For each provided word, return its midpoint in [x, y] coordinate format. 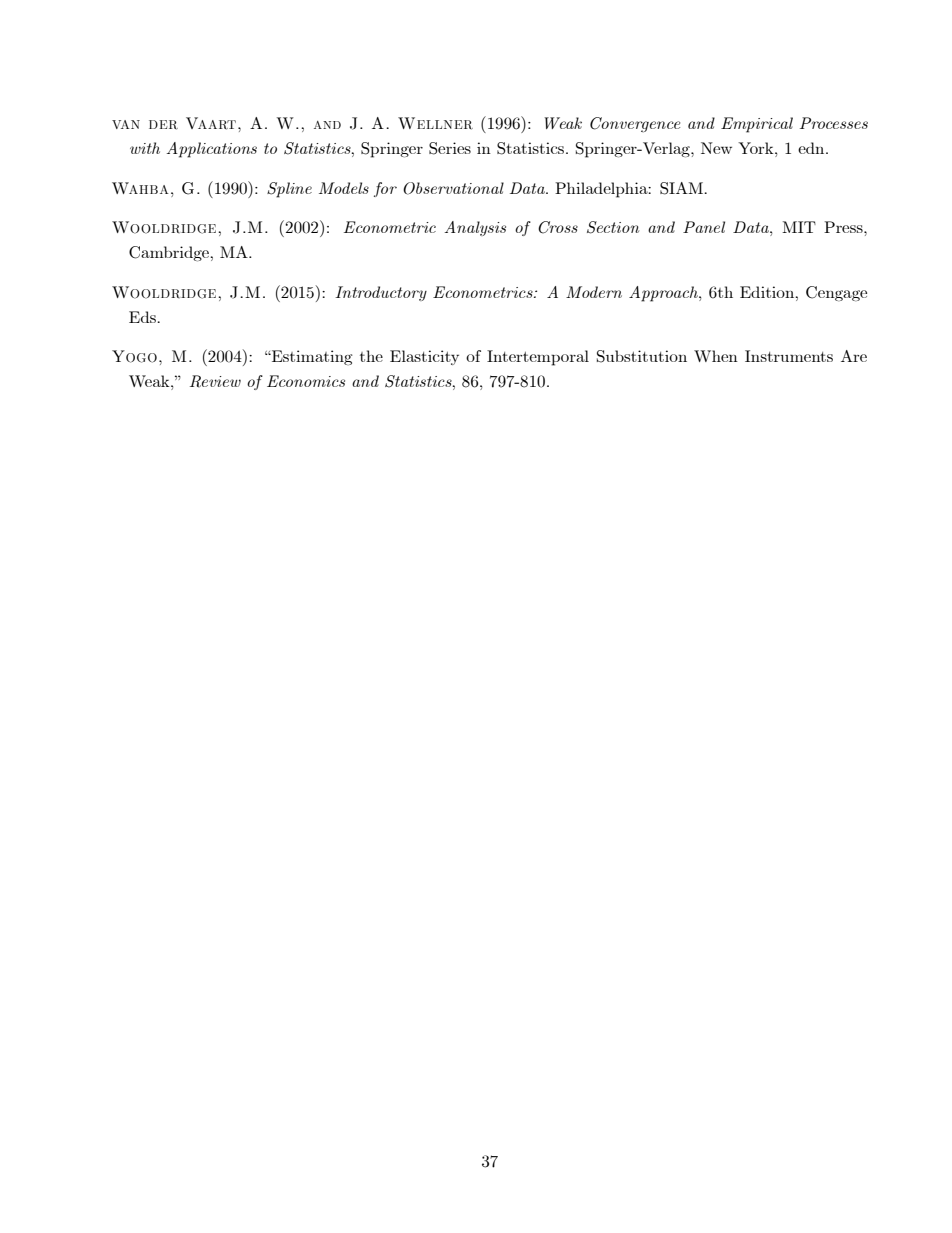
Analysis [475, 228]
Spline [289, 190]
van [126, 124]
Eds [143, 317]
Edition [768, 292]
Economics [306, 381]
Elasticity [424, 357]
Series [450, 148]
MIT [799, 227]
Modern [594, 292]
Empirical [757, 125]
